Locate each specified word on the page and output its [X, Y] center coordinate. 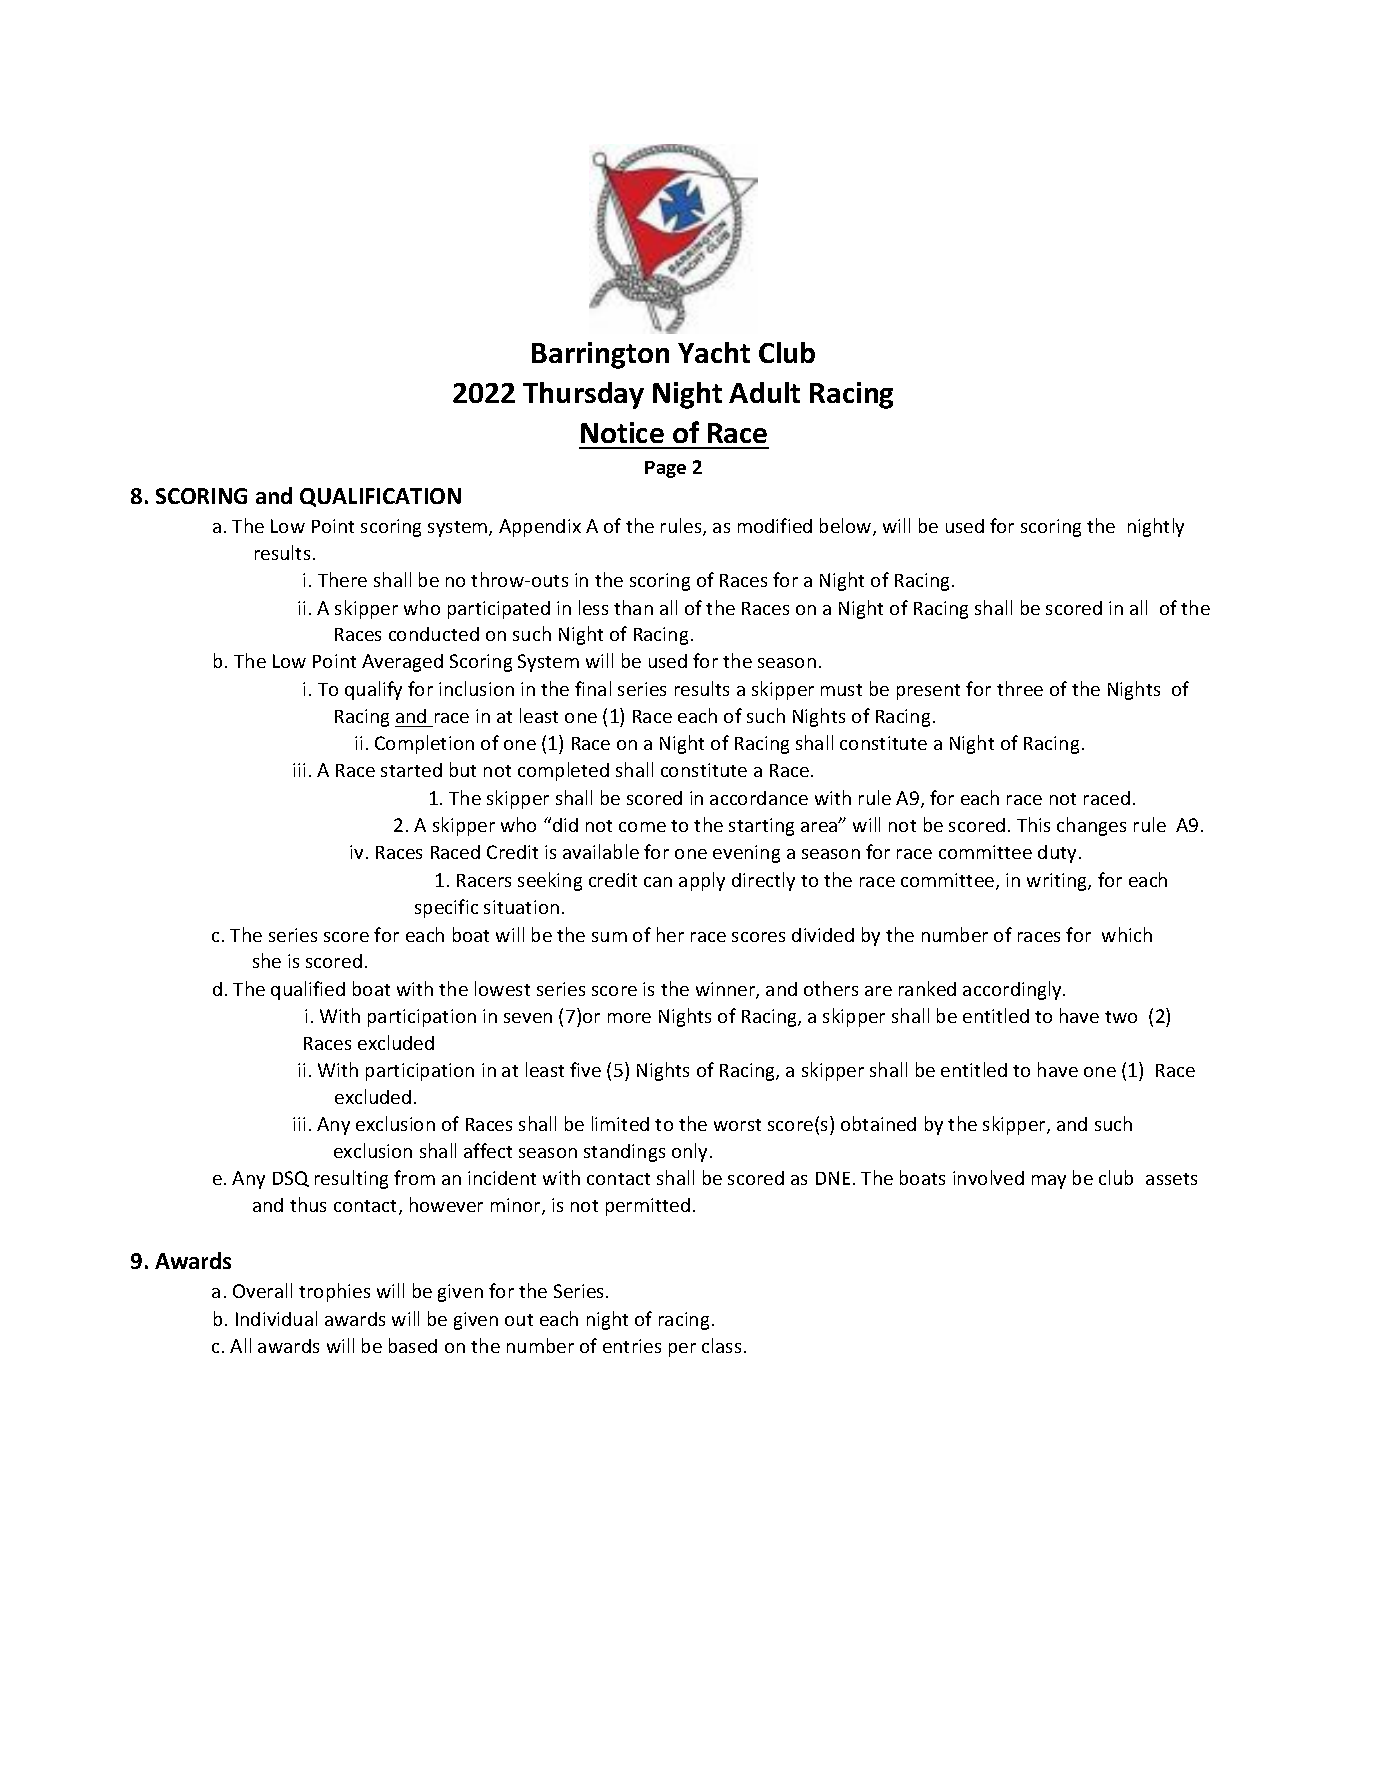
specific [446, 908]
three [1020, 688]
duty [1059, 854]
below [847, 527]
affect [488, 1150]
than [633, 607]
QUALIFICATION [380, 497]
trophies [334, 1292]
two [1121, 1017]
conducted [434, 634]
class [721, 1345]
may [1049, 1182]
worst [737, 1125]
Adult [764, 392]
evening [746, 854]
